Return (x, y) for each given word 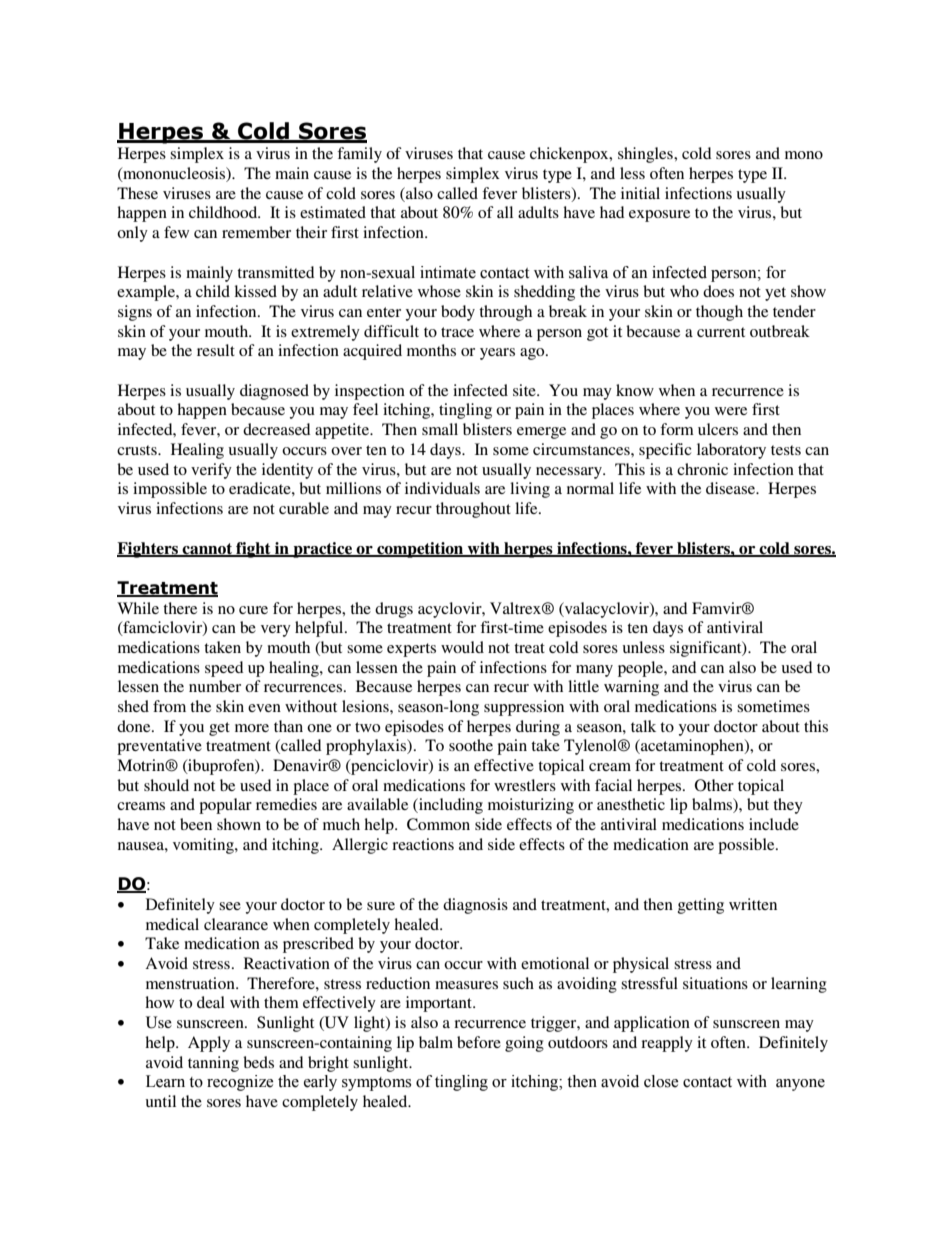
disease (732, 488)
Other (714, 785)
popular (225, 806)
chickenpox (570, 155)
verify (211, 471)
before (479, 1042)
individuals (442, 488)
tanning (213, 1064)
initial (640, 193)
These (137, 193)
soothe (471, 745)
